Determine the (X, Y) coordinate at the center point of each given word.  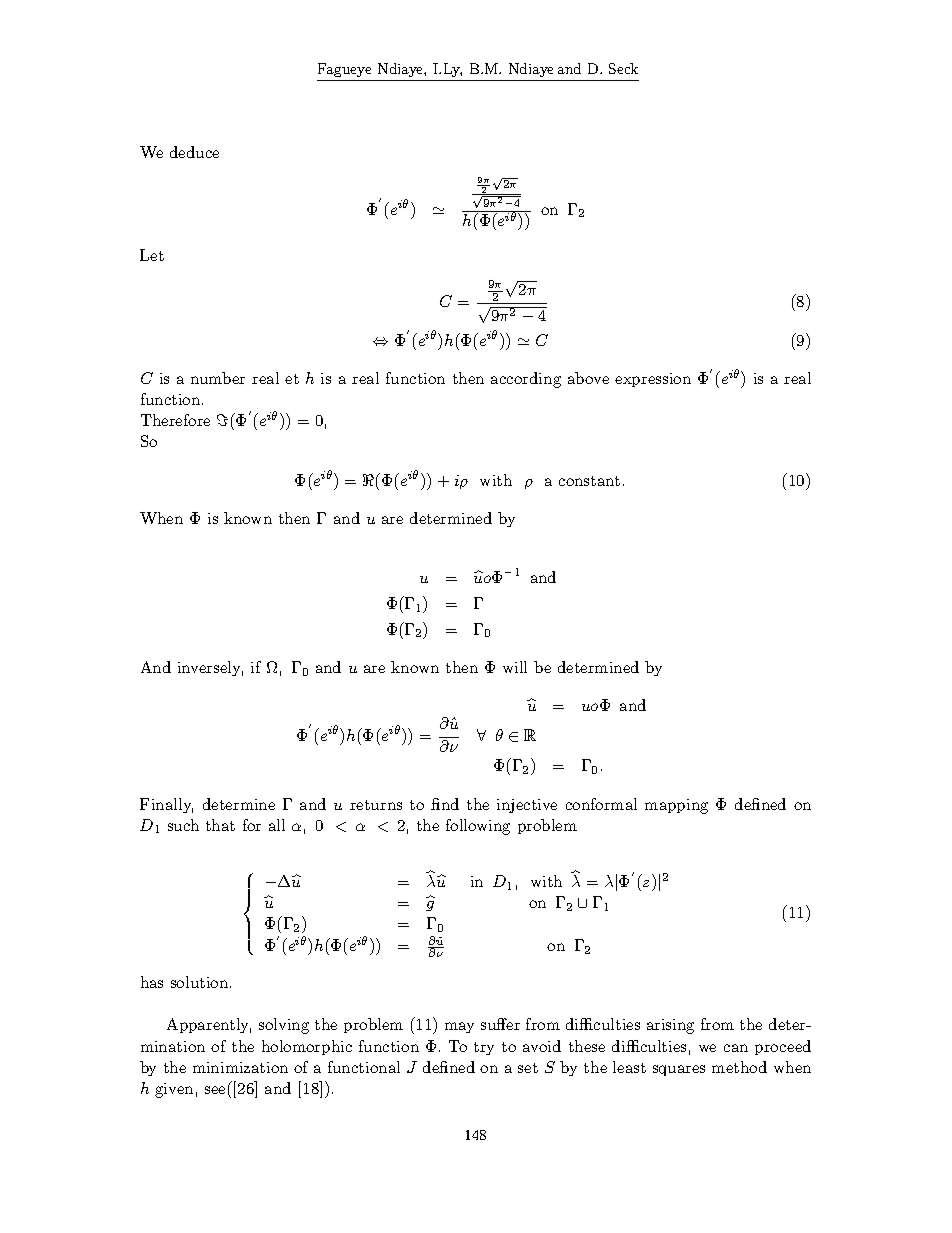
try (484, 1048)
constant (589, 481)
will (515, 667)
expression (653, 380)
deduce (194, 152)
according (526, 380)
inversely (210, 668)
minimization (240, 1067)
